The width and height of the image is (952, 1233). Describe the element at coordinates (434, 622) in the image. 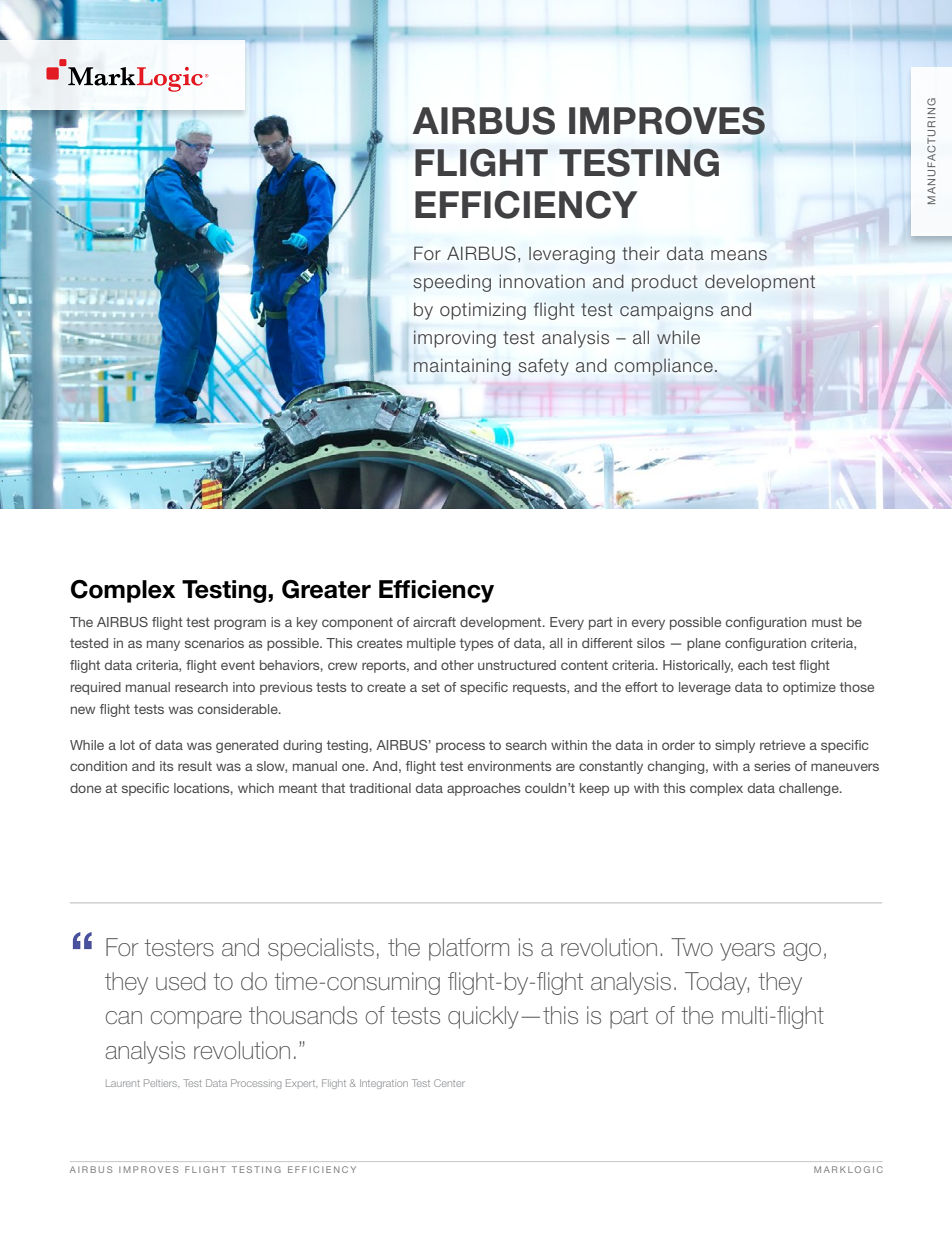

I see `aircraft` at that location.
